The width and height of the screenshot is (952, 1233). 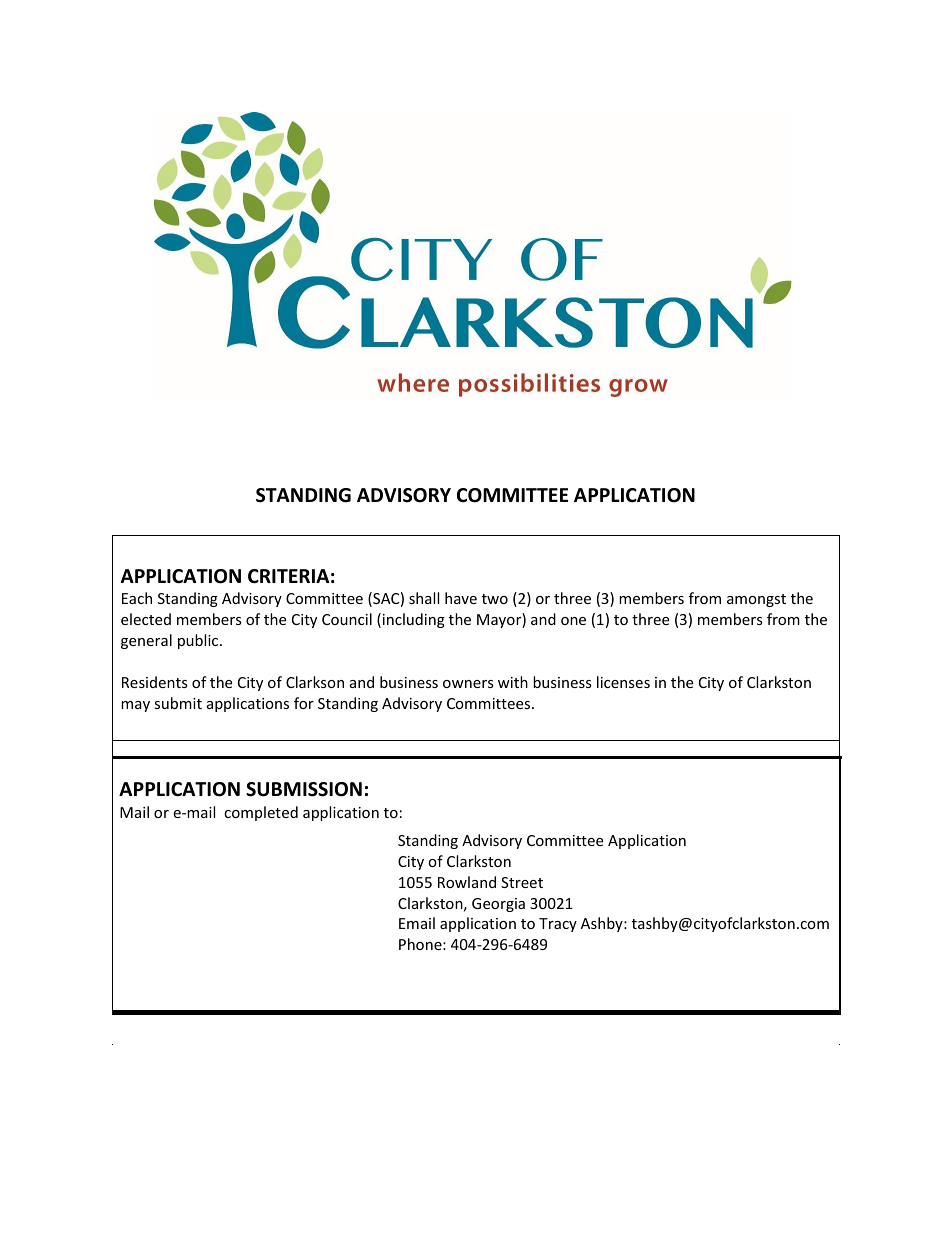 What do you see at coordinates (315, 682) in the screenshot?
I see `Clarkson` at bounding box center [315, 682].
